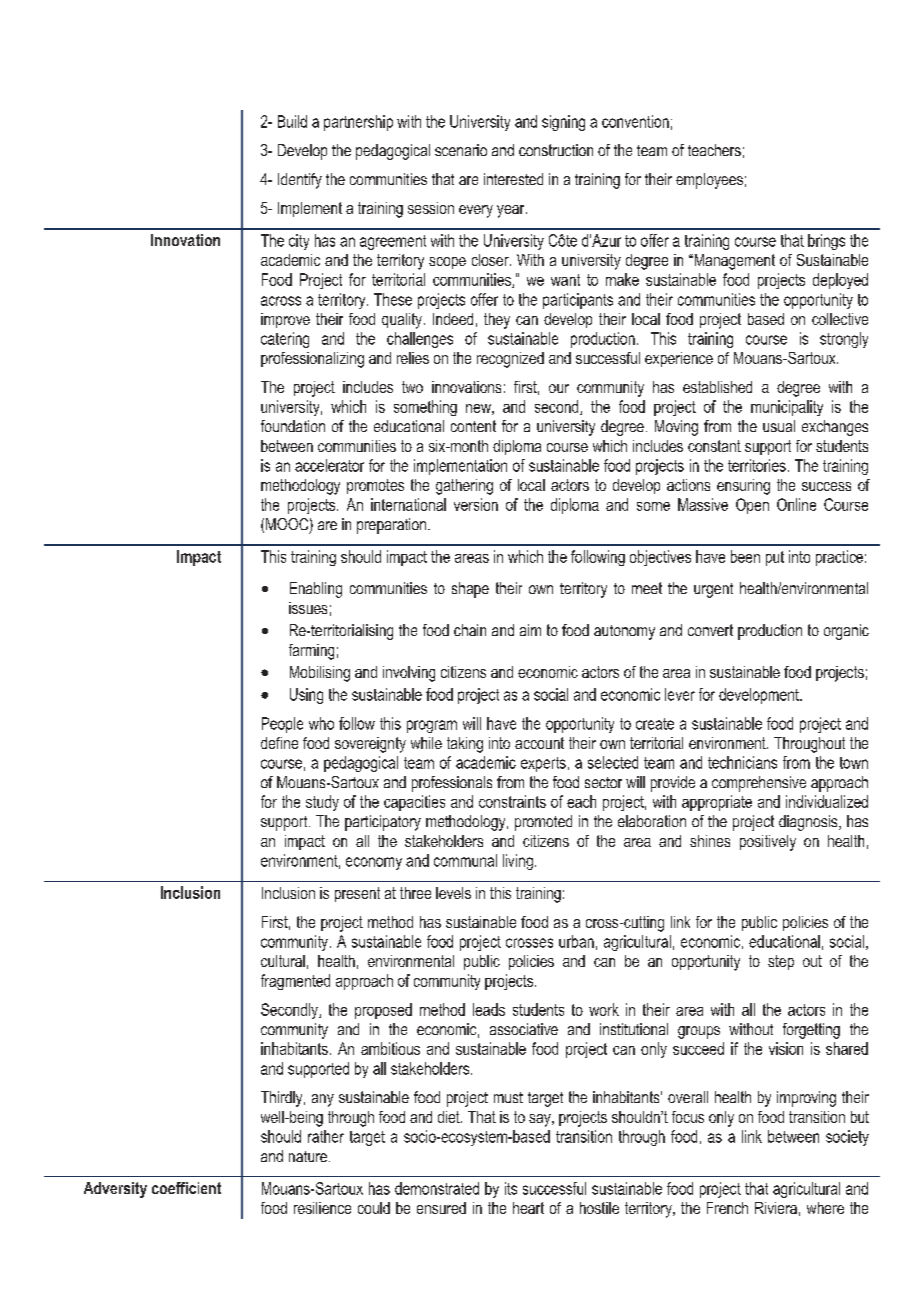  What do you see at coordinates (299, 242) in the screenshot?
I see `city` at bounding box center [299, 242].
